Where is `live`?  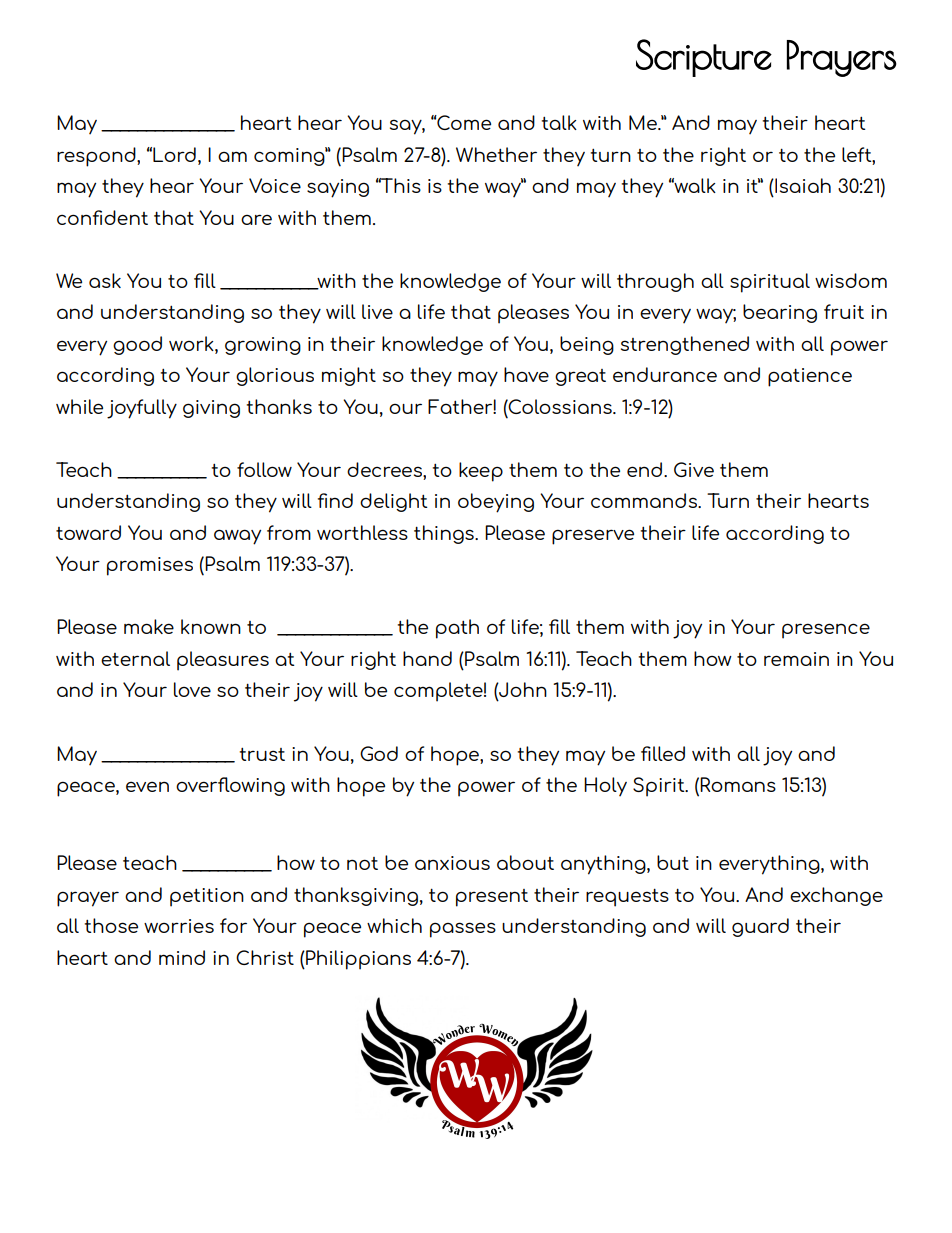
live is located at coordinates (377, 311).
